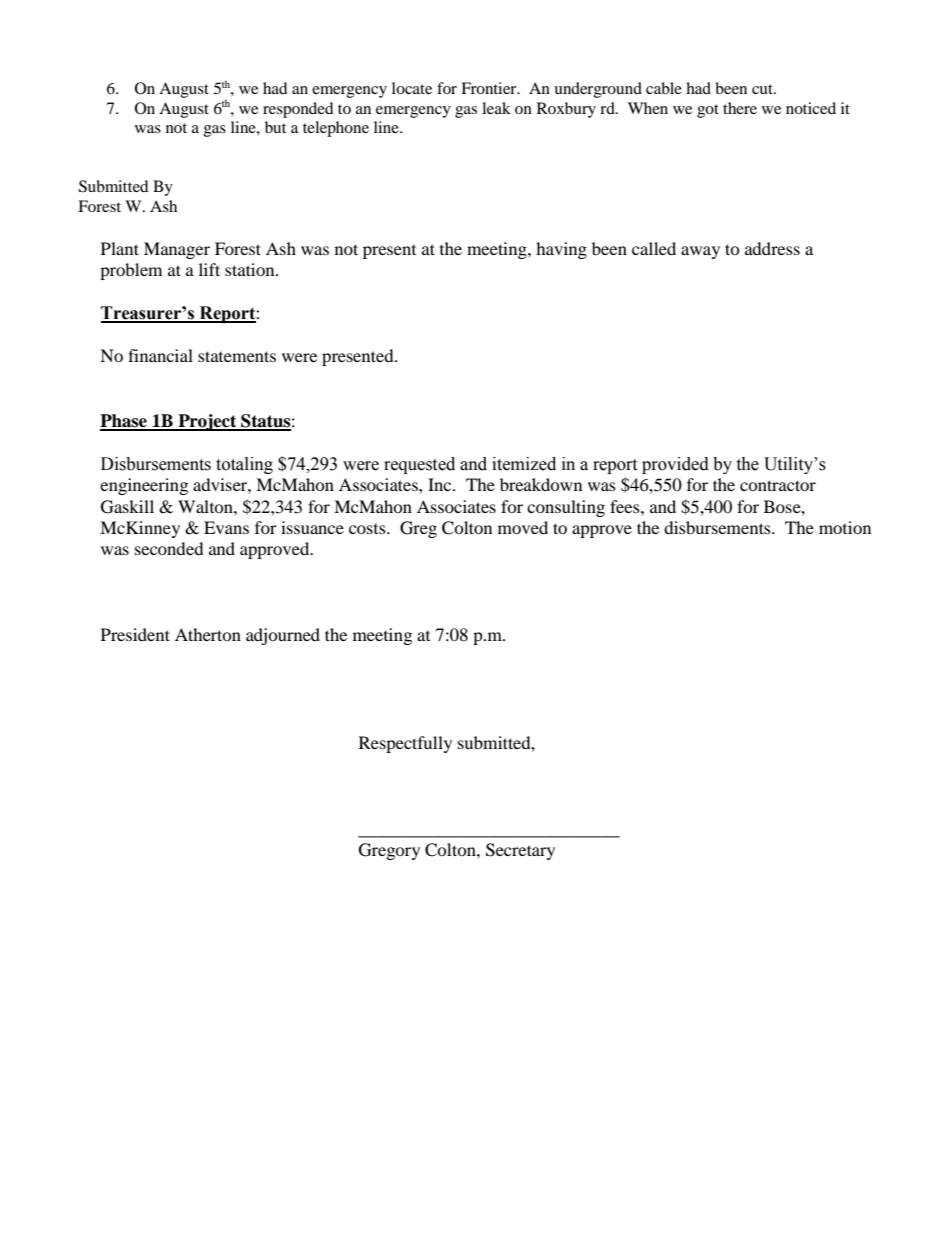  Describe the element at coordinates (778, 485) in the screenshot. I see `contractor` at that location.
